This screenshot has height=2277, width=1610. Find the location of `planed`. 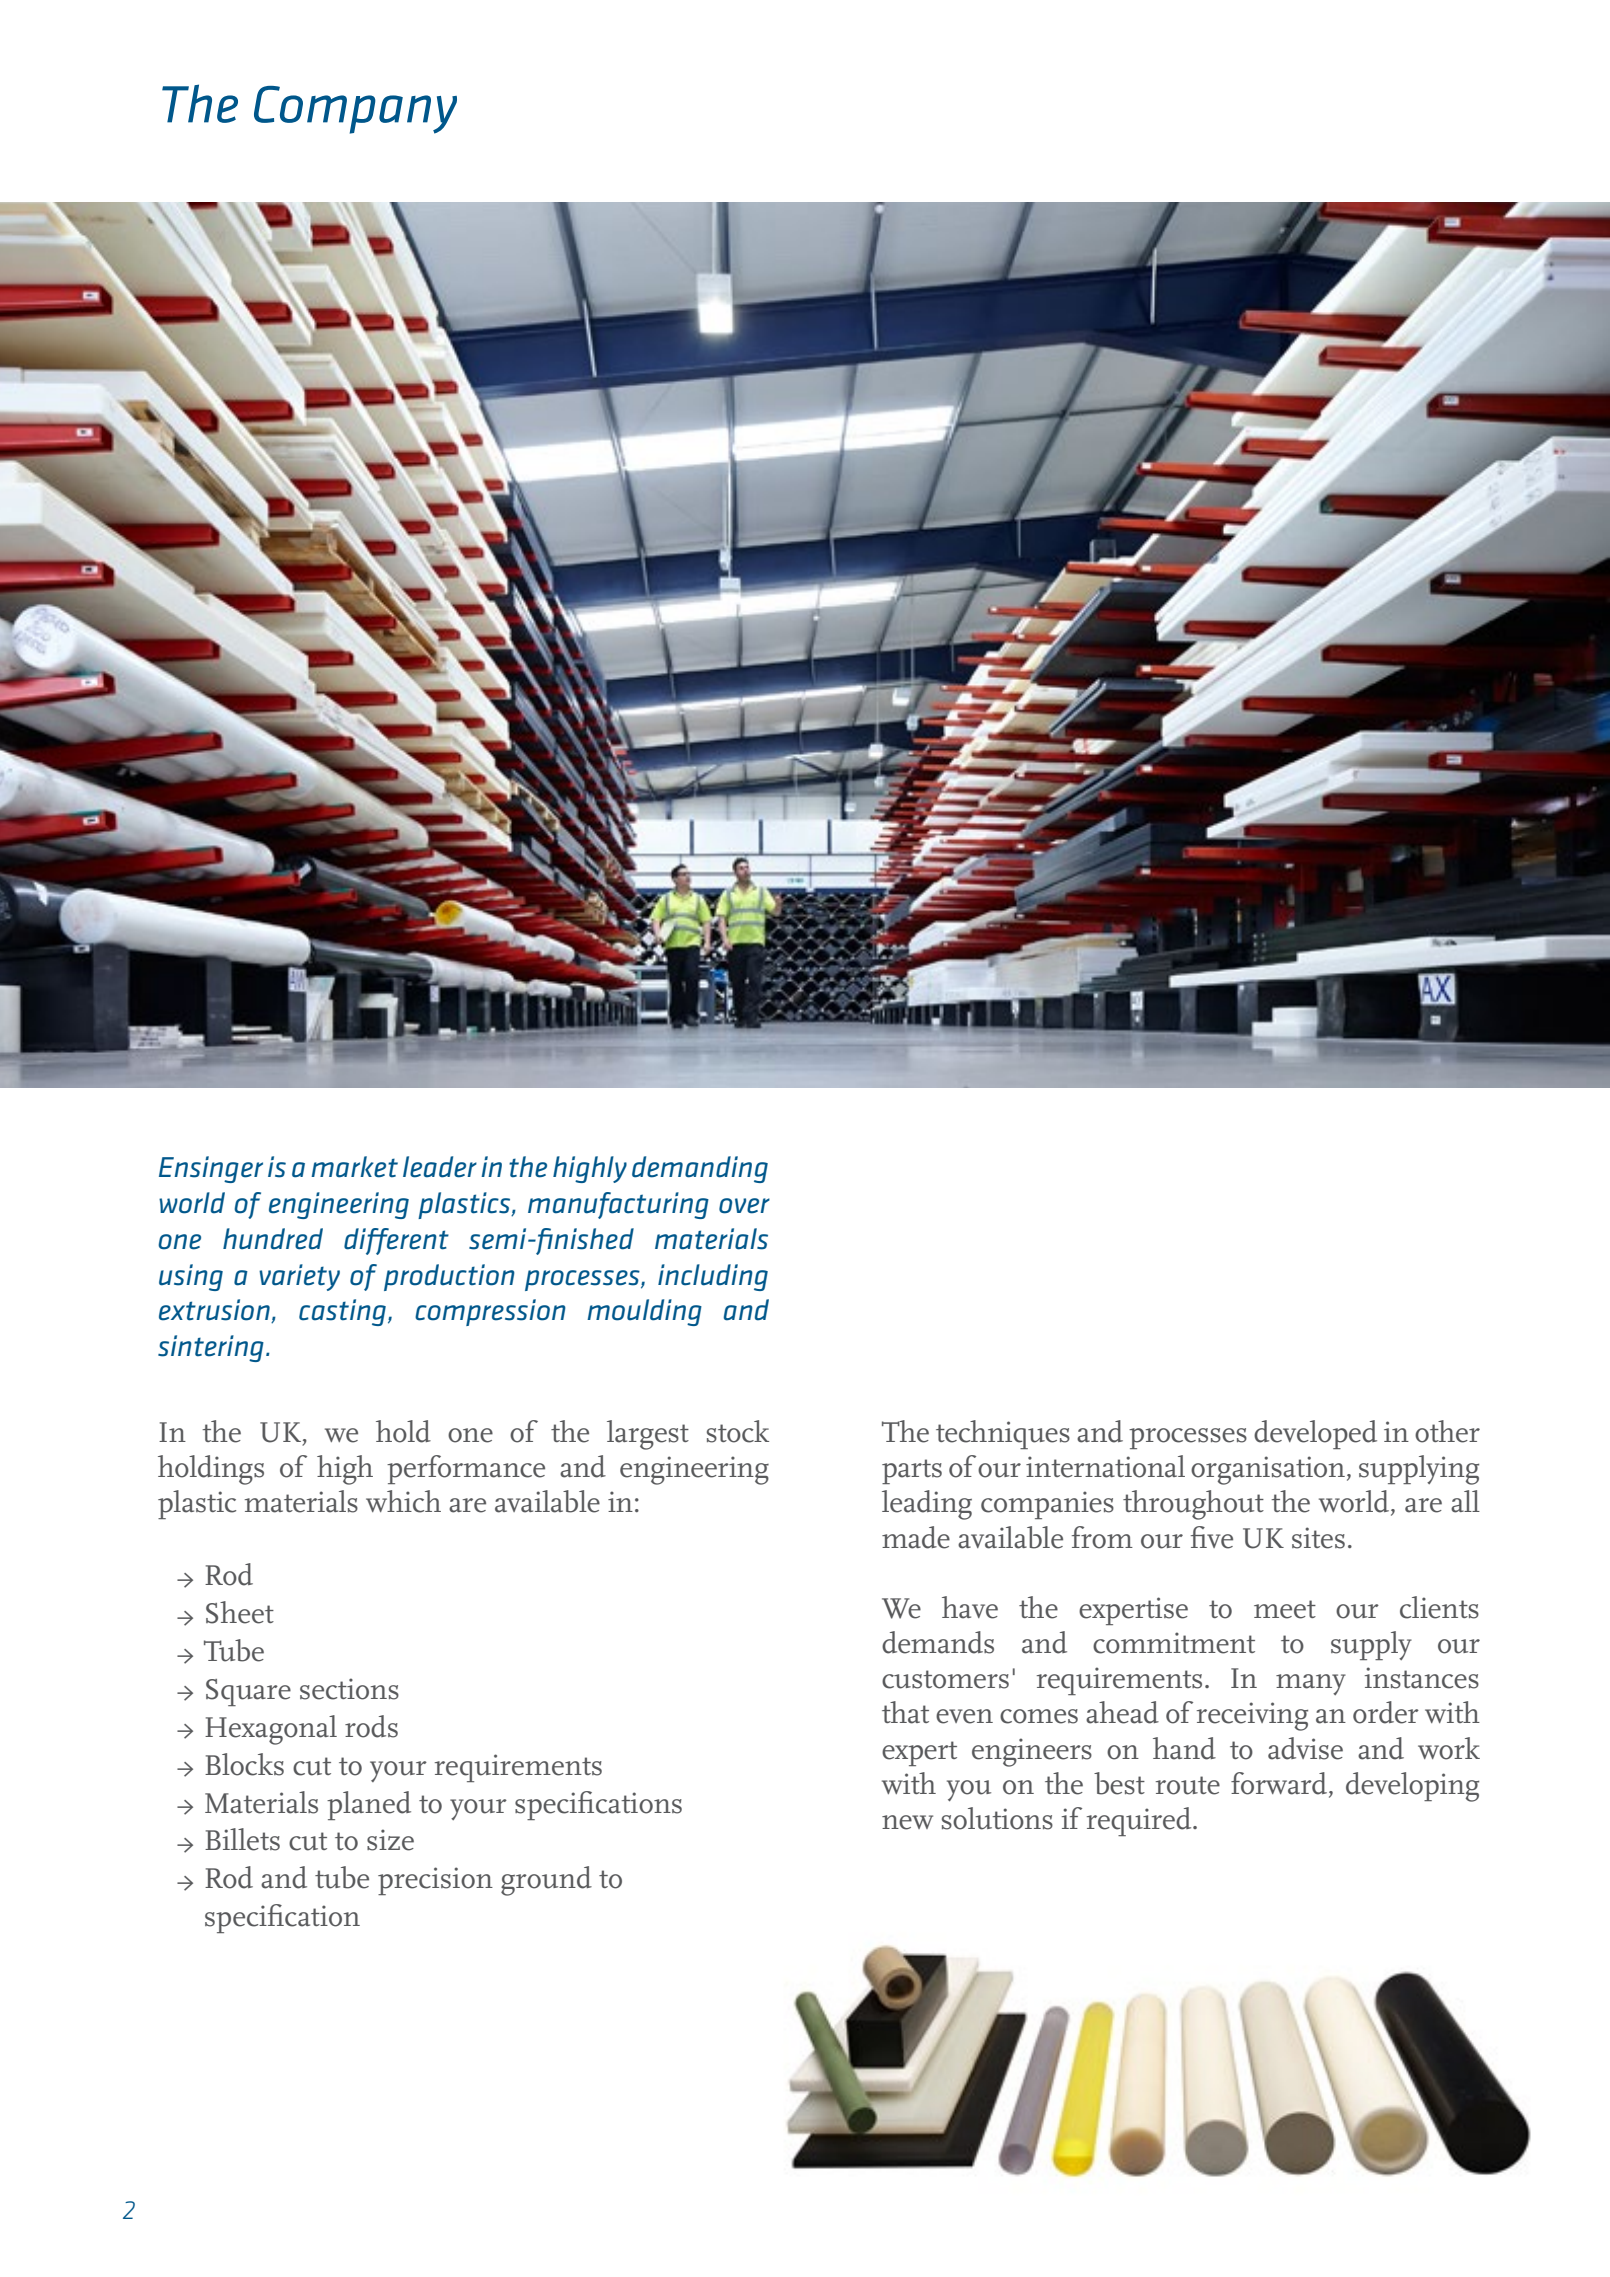

planed is located at coordinates (369, 1805).
